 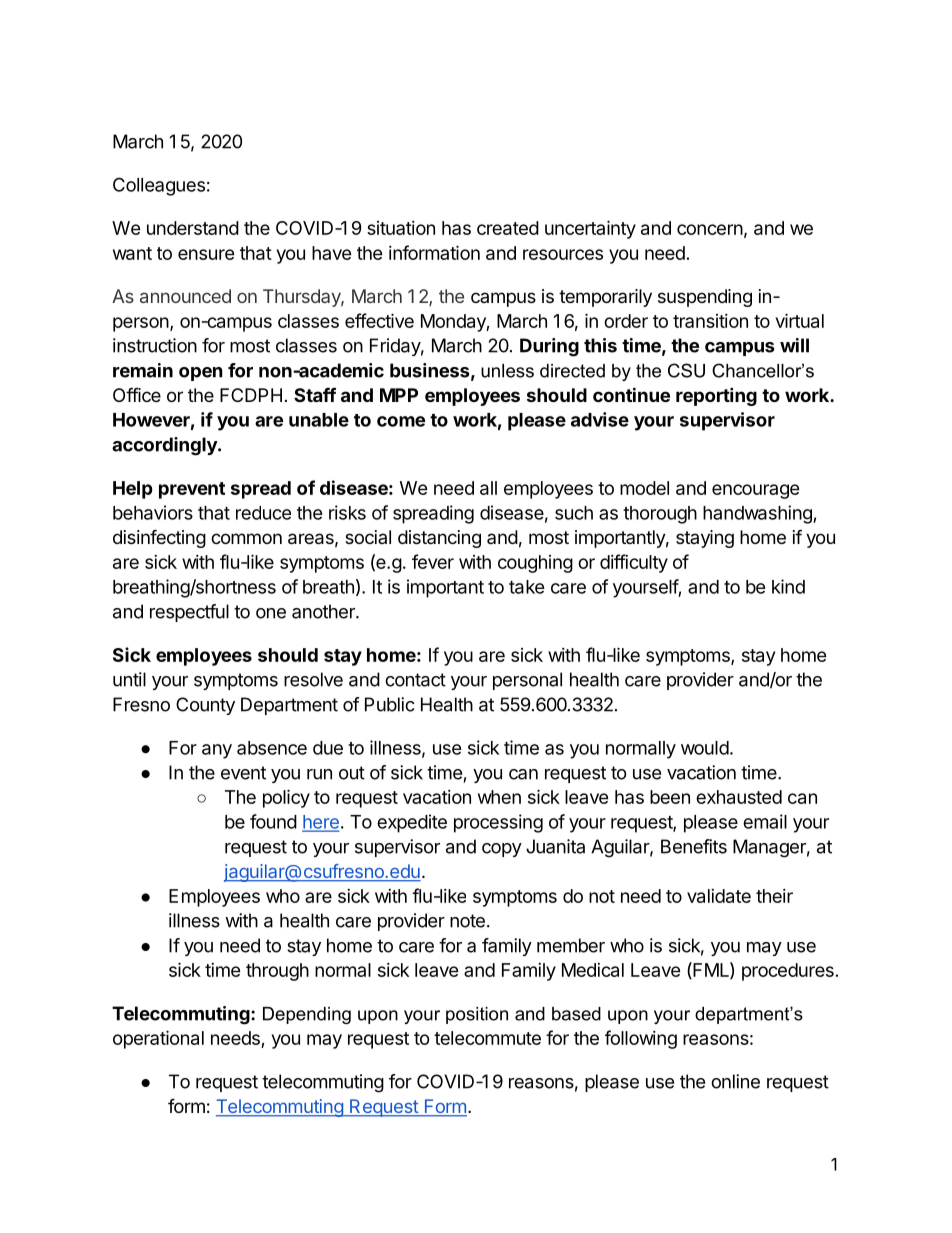 What do you see at coordinates (716, 396) in the image?
I see `reporting` at bounding box center [716, 396].
